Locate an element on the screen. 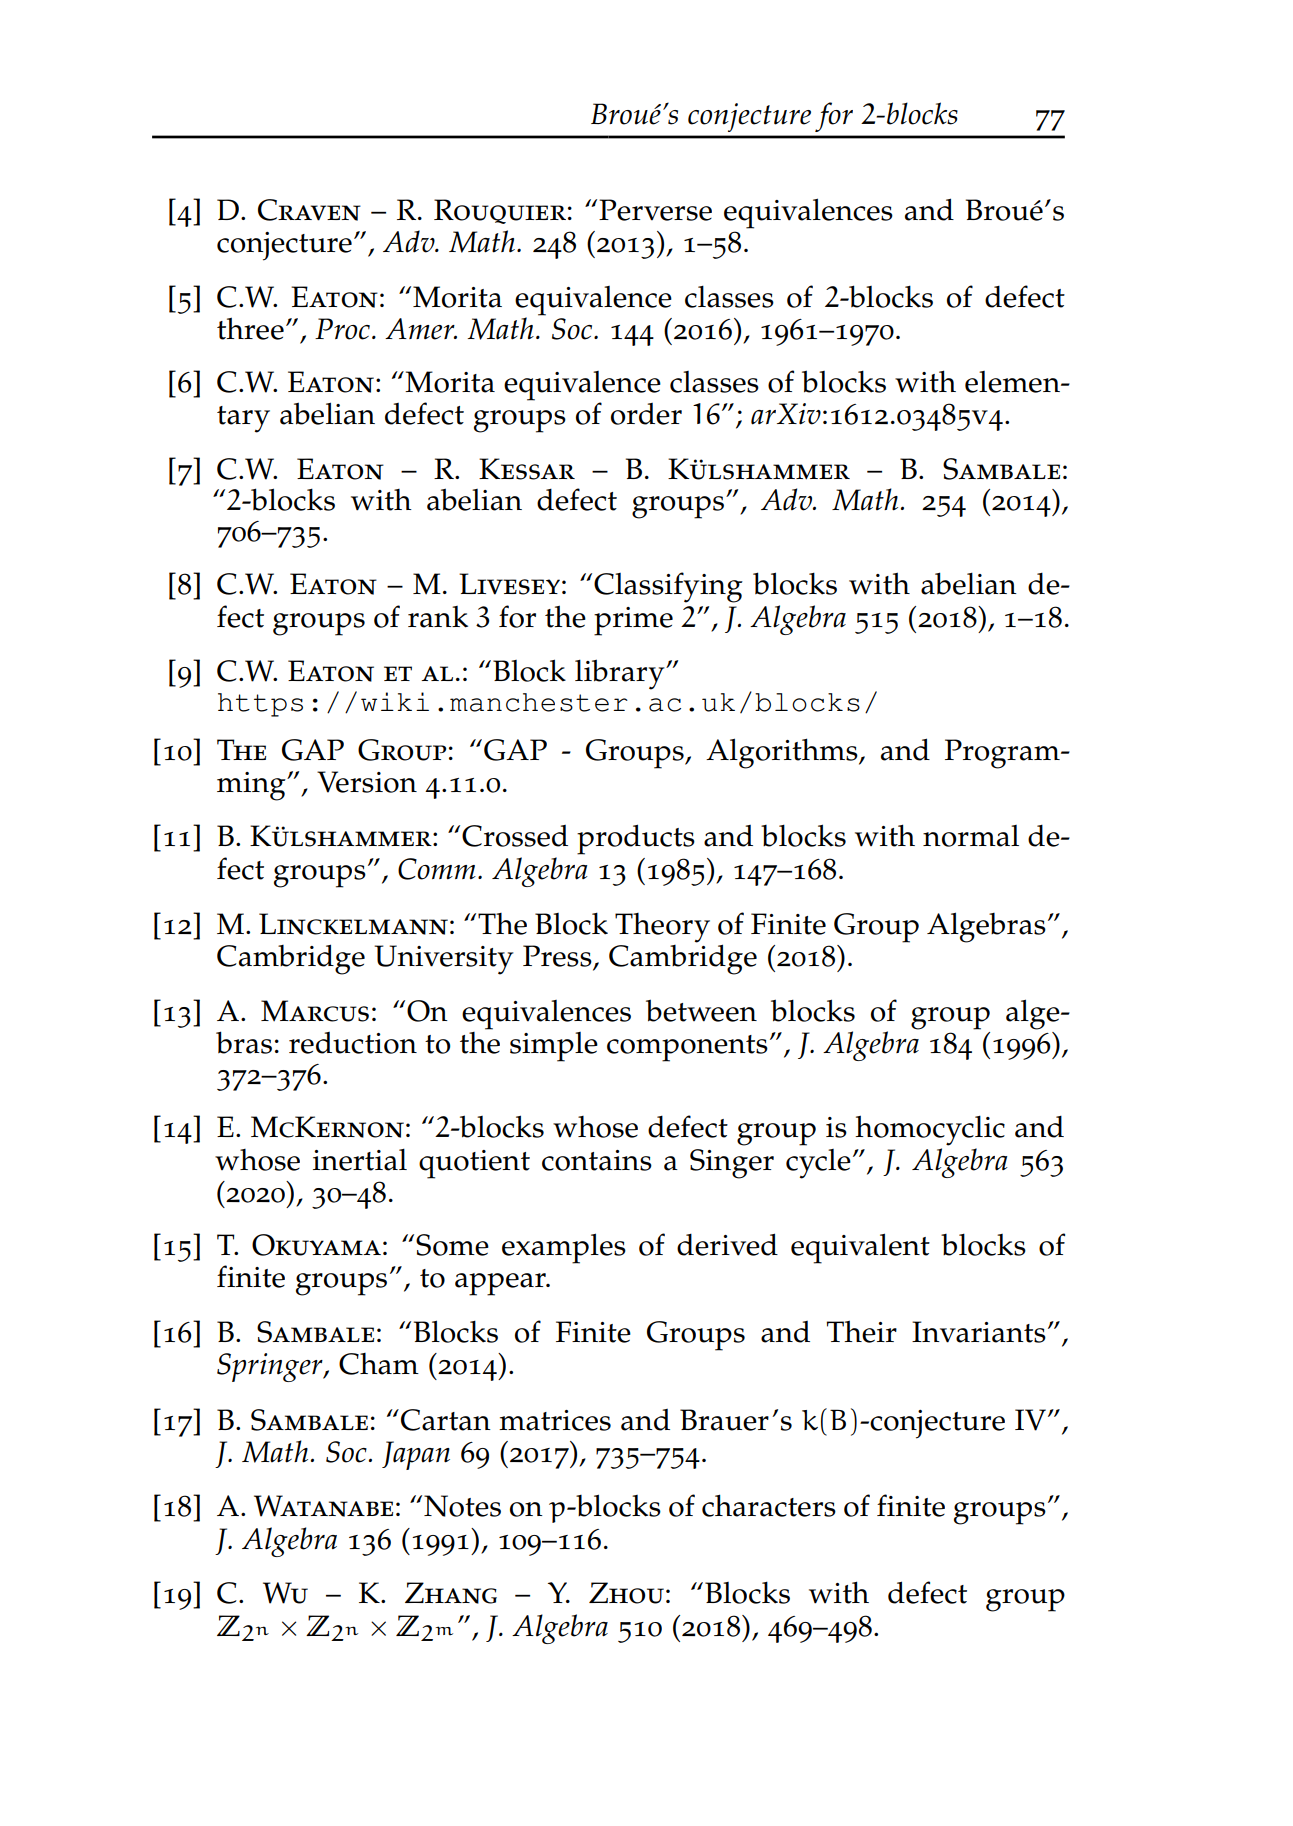 This screenshot has height=1826, width=1293. Comm is located at coordinates (437, 869).
